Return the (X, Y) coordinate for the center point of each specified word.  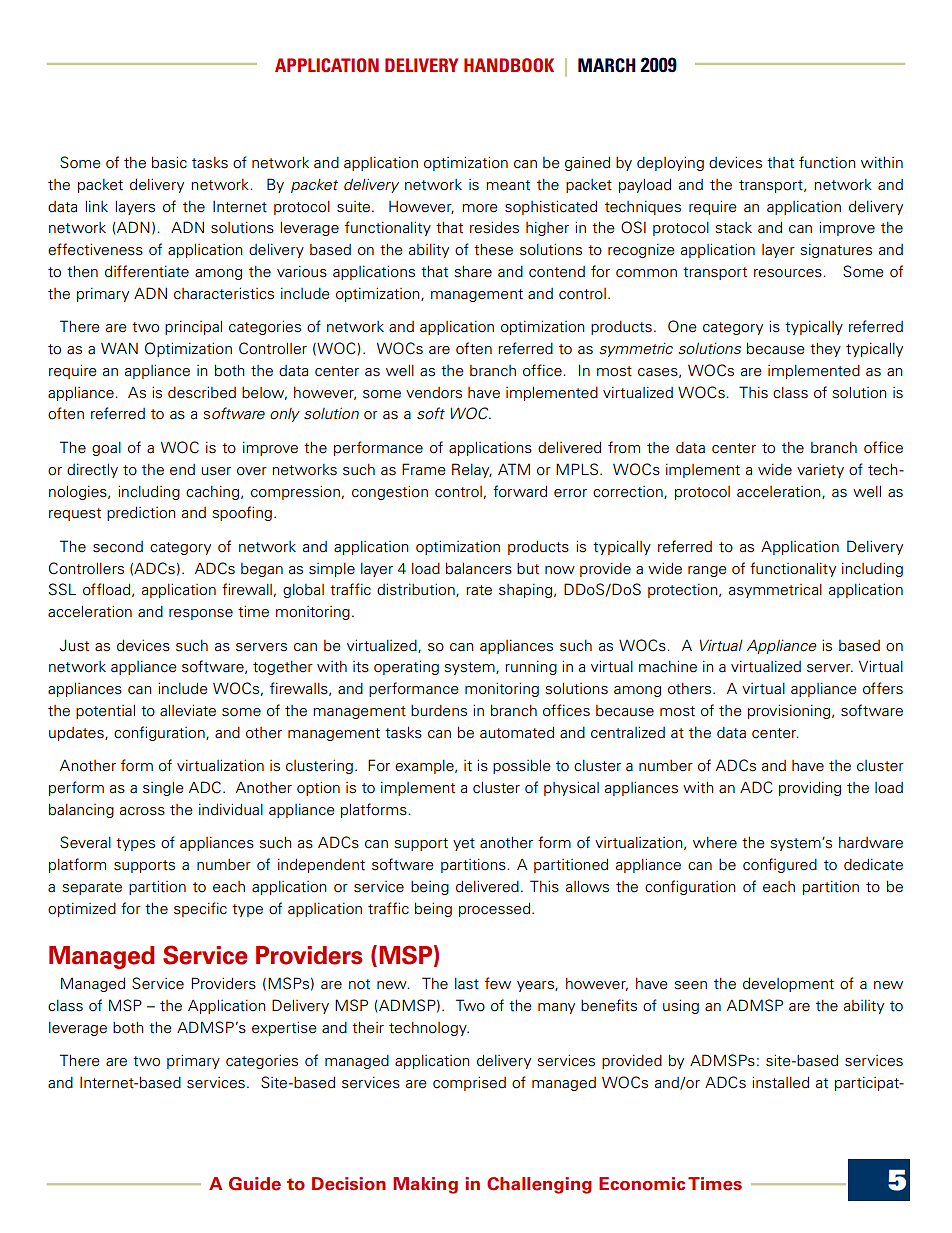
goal (106, 449)
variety (820, 471)
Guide (255, 1184)
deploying (670, 163)
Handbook (509, 65)
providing (810, 788)
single (163, 789)
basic (169, 162)
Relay (472, 470)
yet (464, 844)
